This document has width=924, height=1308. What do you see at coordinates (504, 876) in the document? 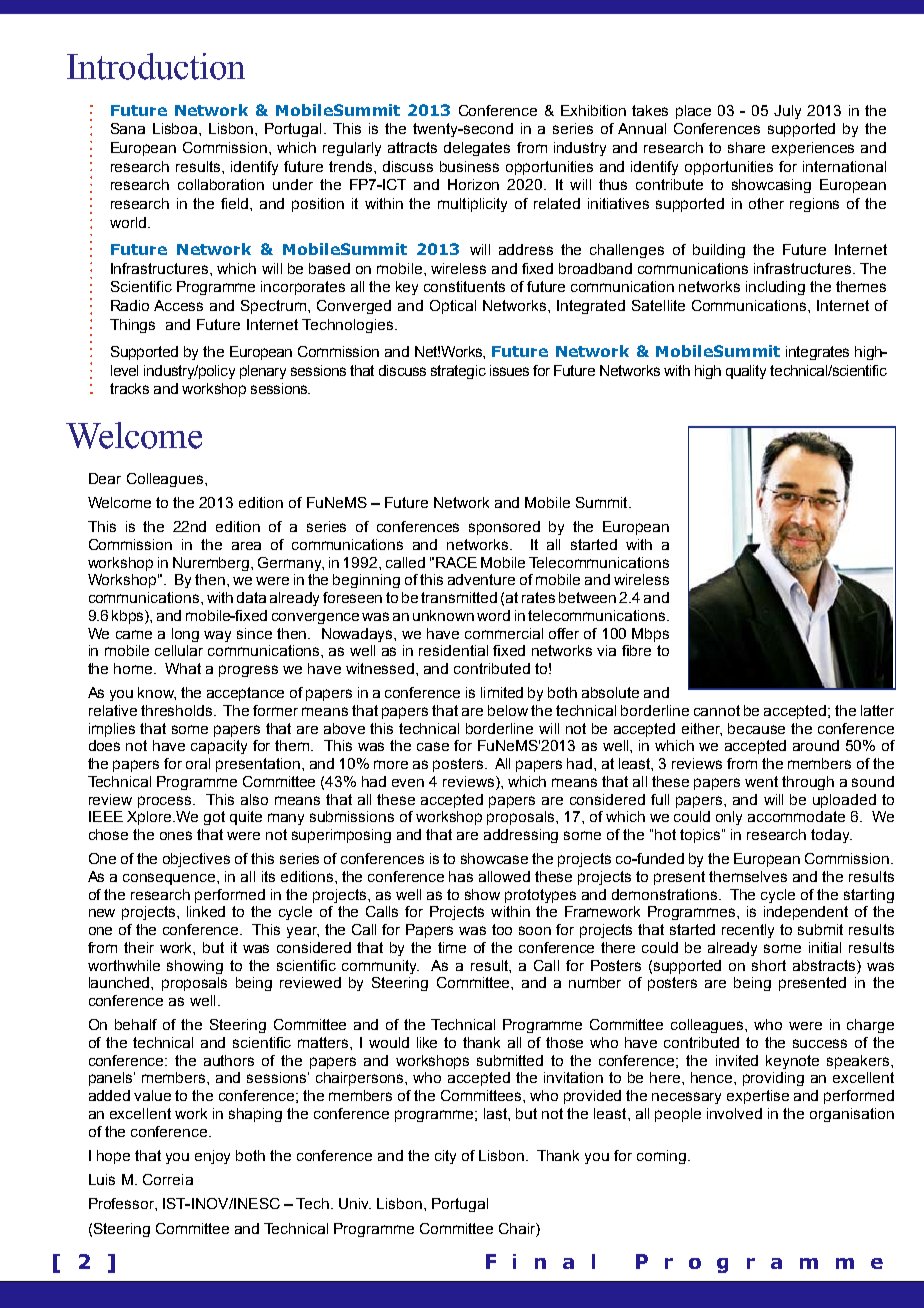
I see `allowed` at bounding box center [504, 876].
